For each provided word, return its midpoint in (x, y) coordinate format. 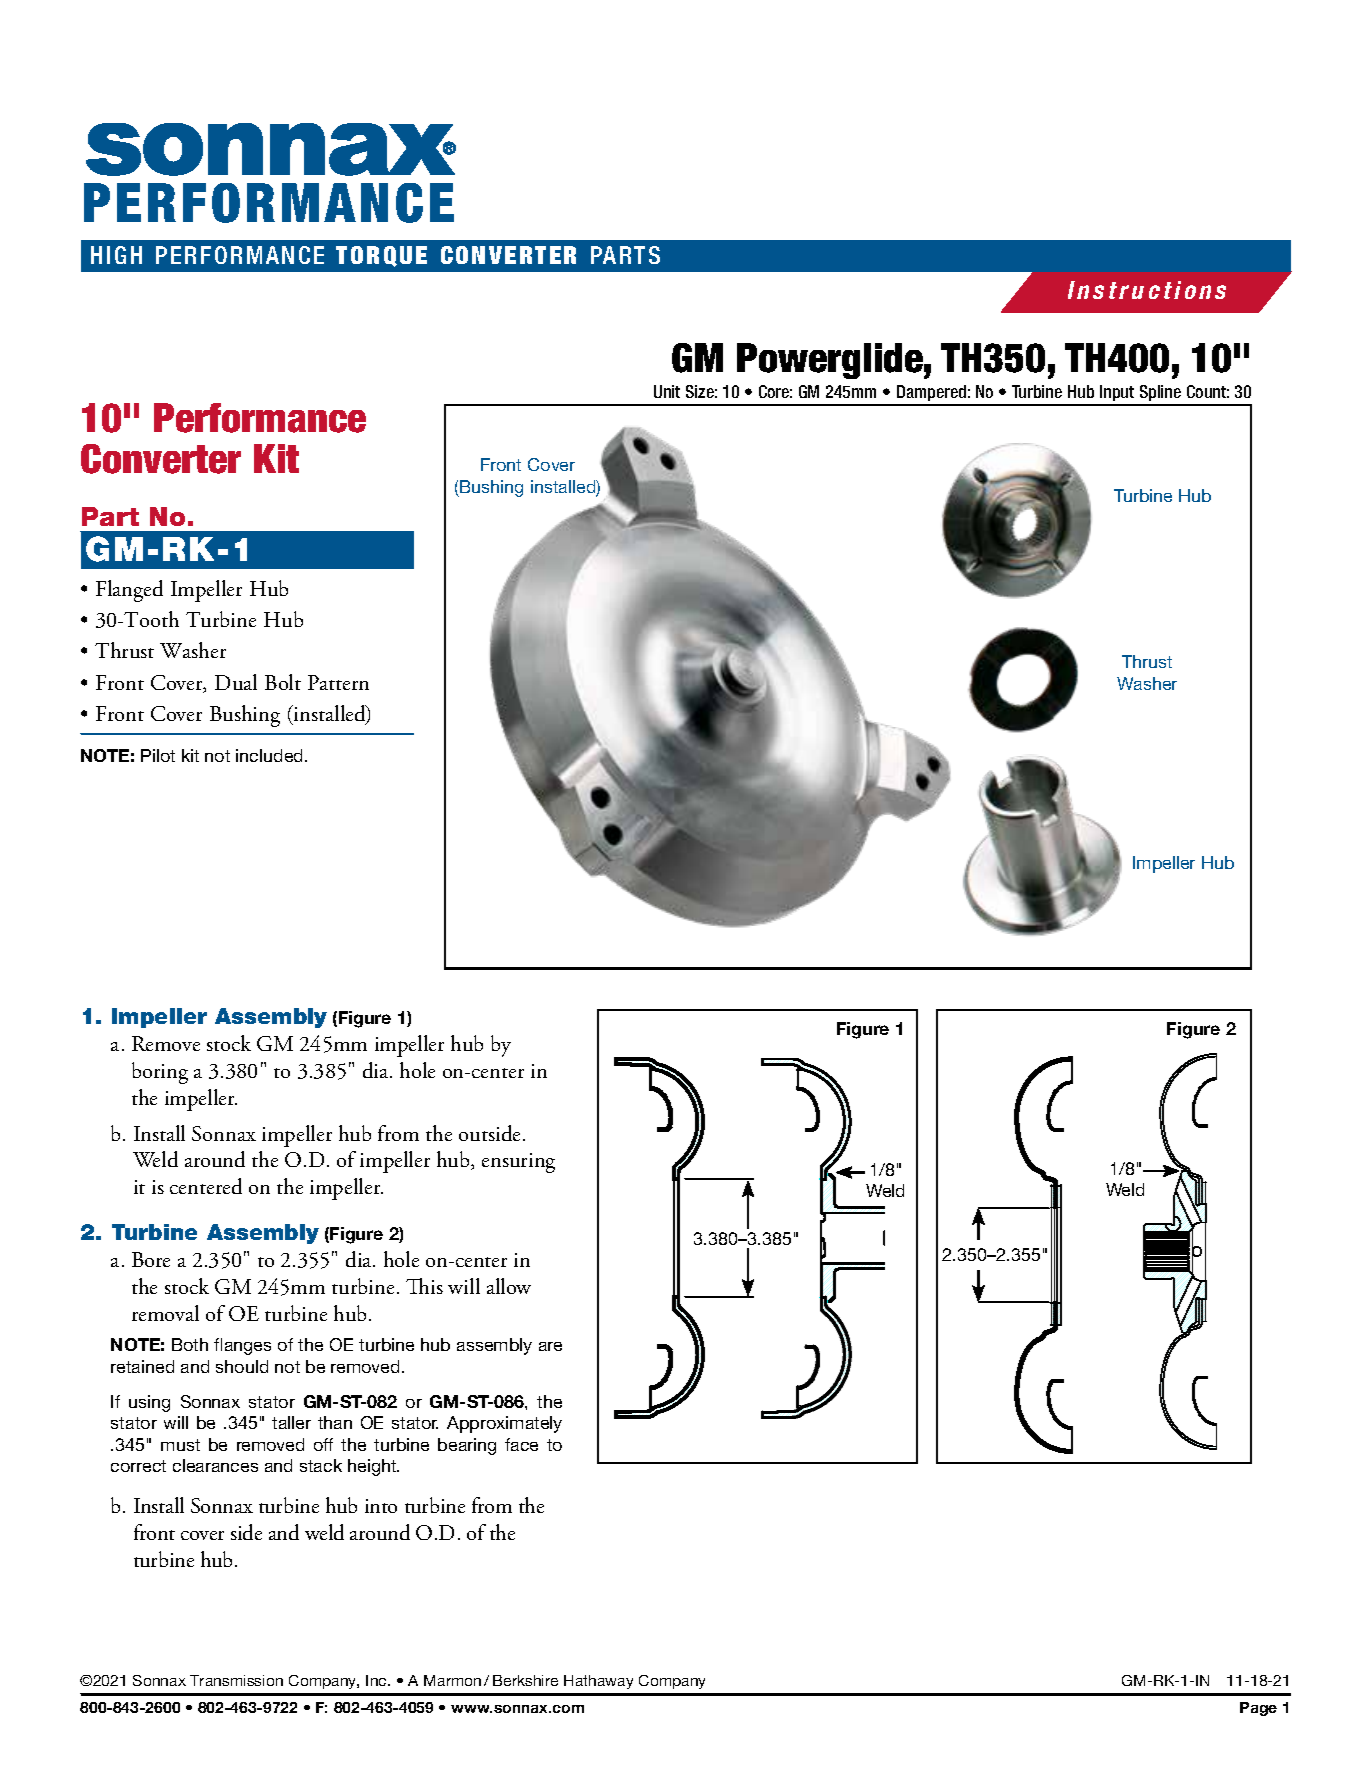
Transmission (236, 1680)
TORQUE (381, 256)
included (271, 755)
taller (291, 1422)
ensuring (518, 1163)
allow (509, 1286)
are (550, 1346)
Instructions (1147, 290)
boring (160, 1073)
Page (1258, 1709)
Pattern (338, 682)
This (424, 1286)
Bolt (283, 682)
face (521, 1444)
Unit (667, 391)
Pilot (158, 755)
